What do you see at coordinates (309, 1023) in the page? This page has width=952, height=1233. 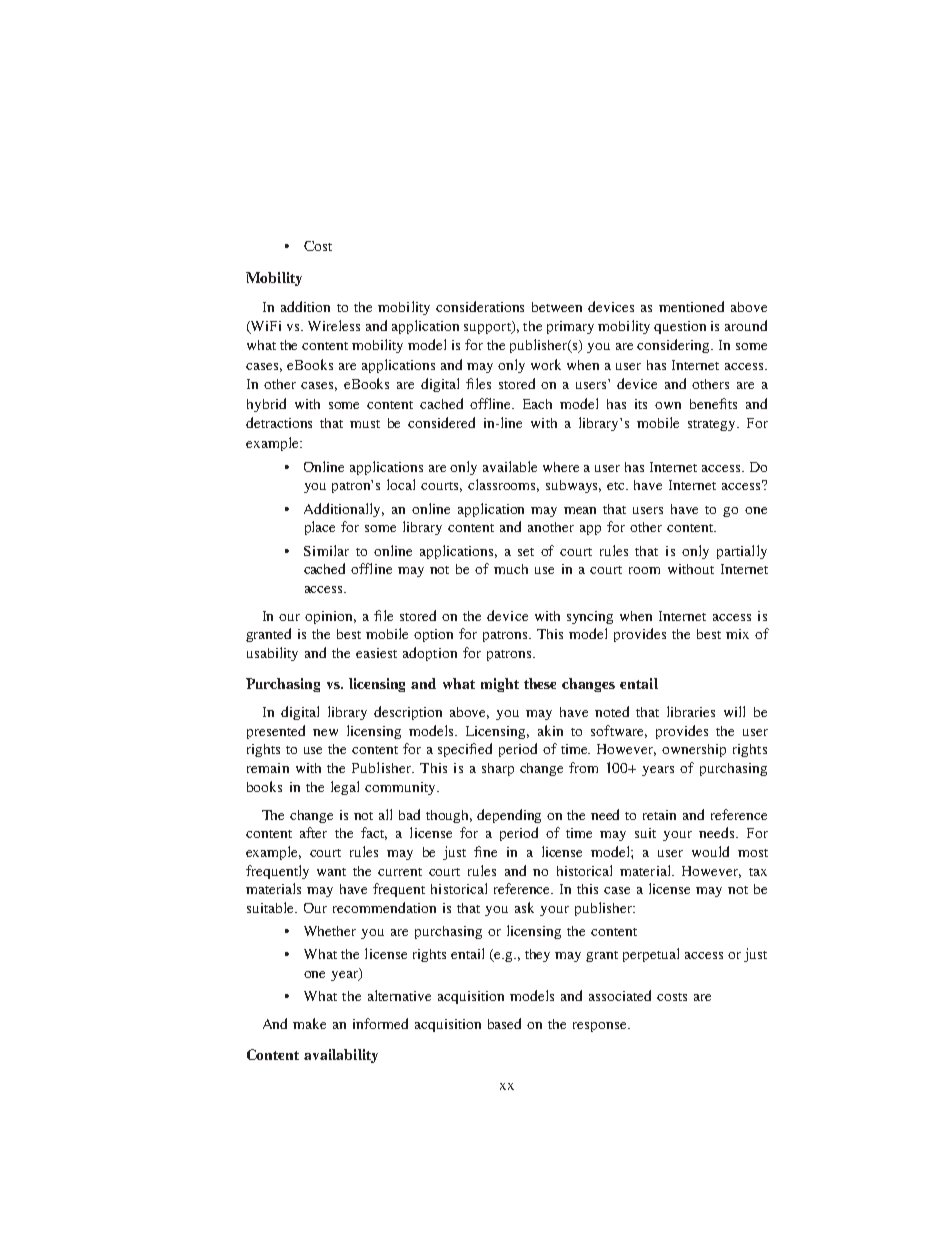 I see `make` at bounding box center [309, 1023].
